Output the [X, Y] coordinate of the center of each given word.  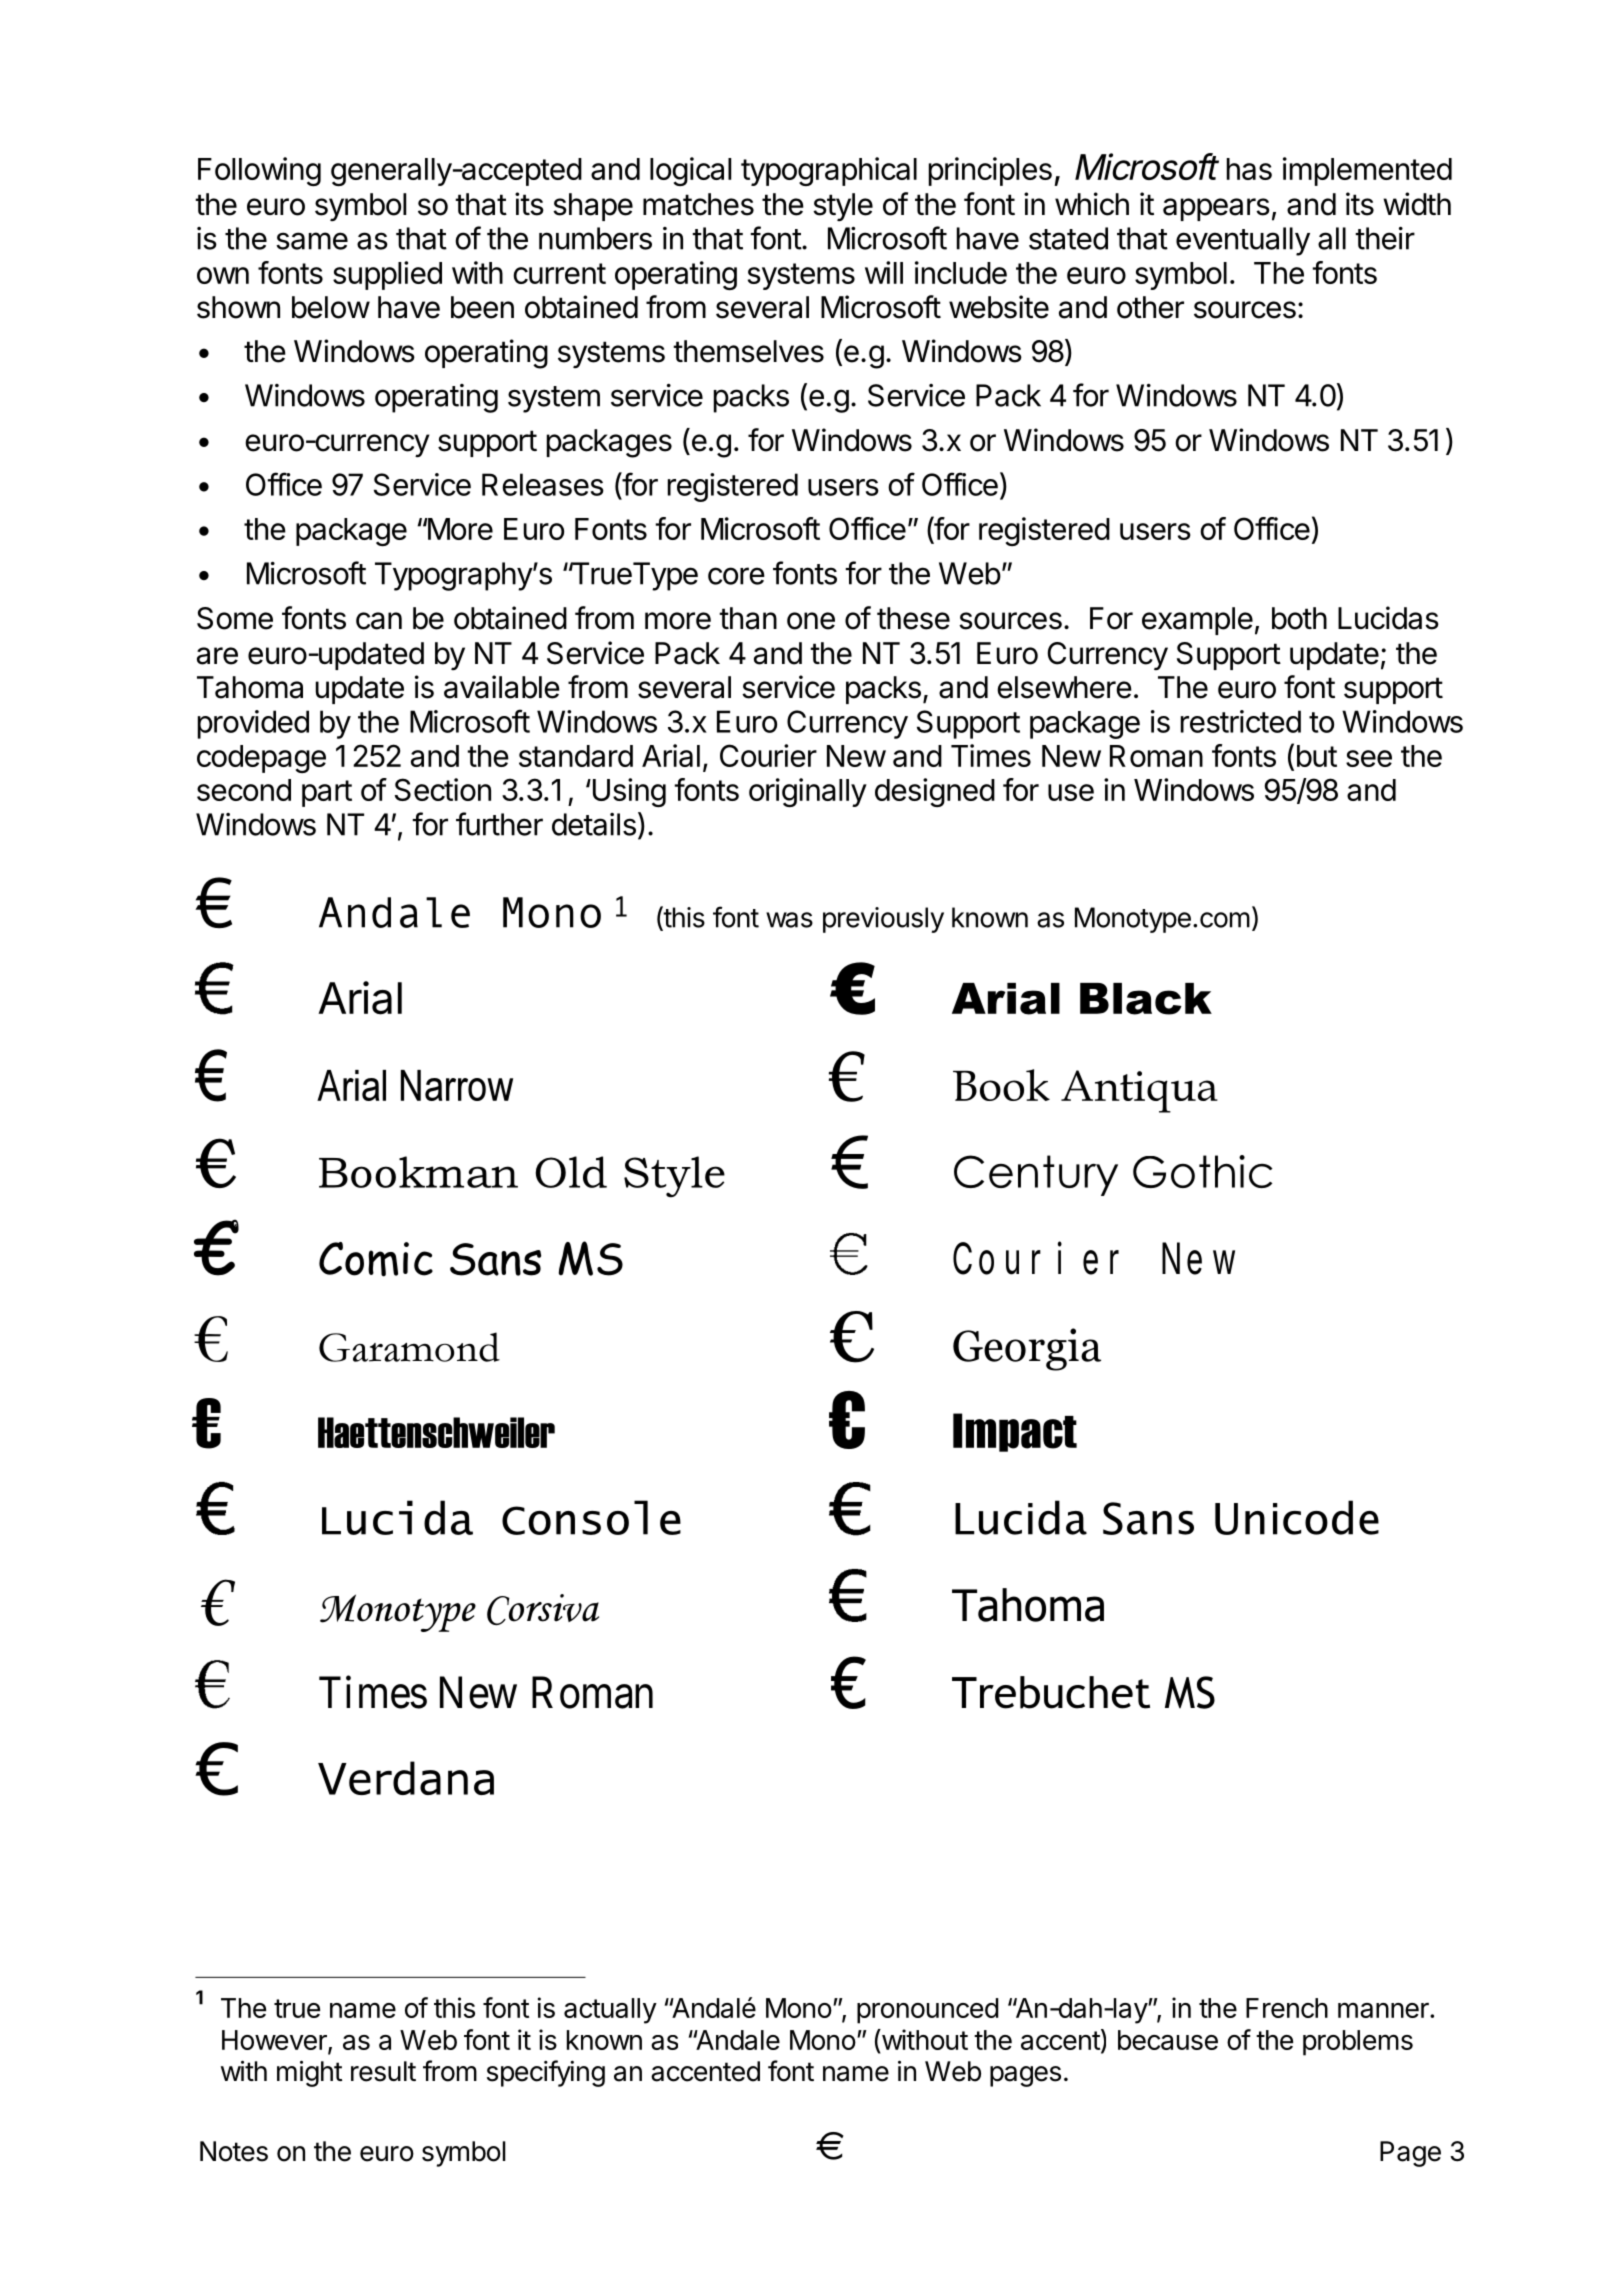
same [312, 241]
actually [610, 2011]
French [1287, 2008]
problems [1358, 2043]
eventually [1243, 241]
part [327, 793]
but [1317, 756]
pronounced [928, 2011]
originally [808, 792]
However [275, 2041]
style [843, 207]
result [383, 2071]
